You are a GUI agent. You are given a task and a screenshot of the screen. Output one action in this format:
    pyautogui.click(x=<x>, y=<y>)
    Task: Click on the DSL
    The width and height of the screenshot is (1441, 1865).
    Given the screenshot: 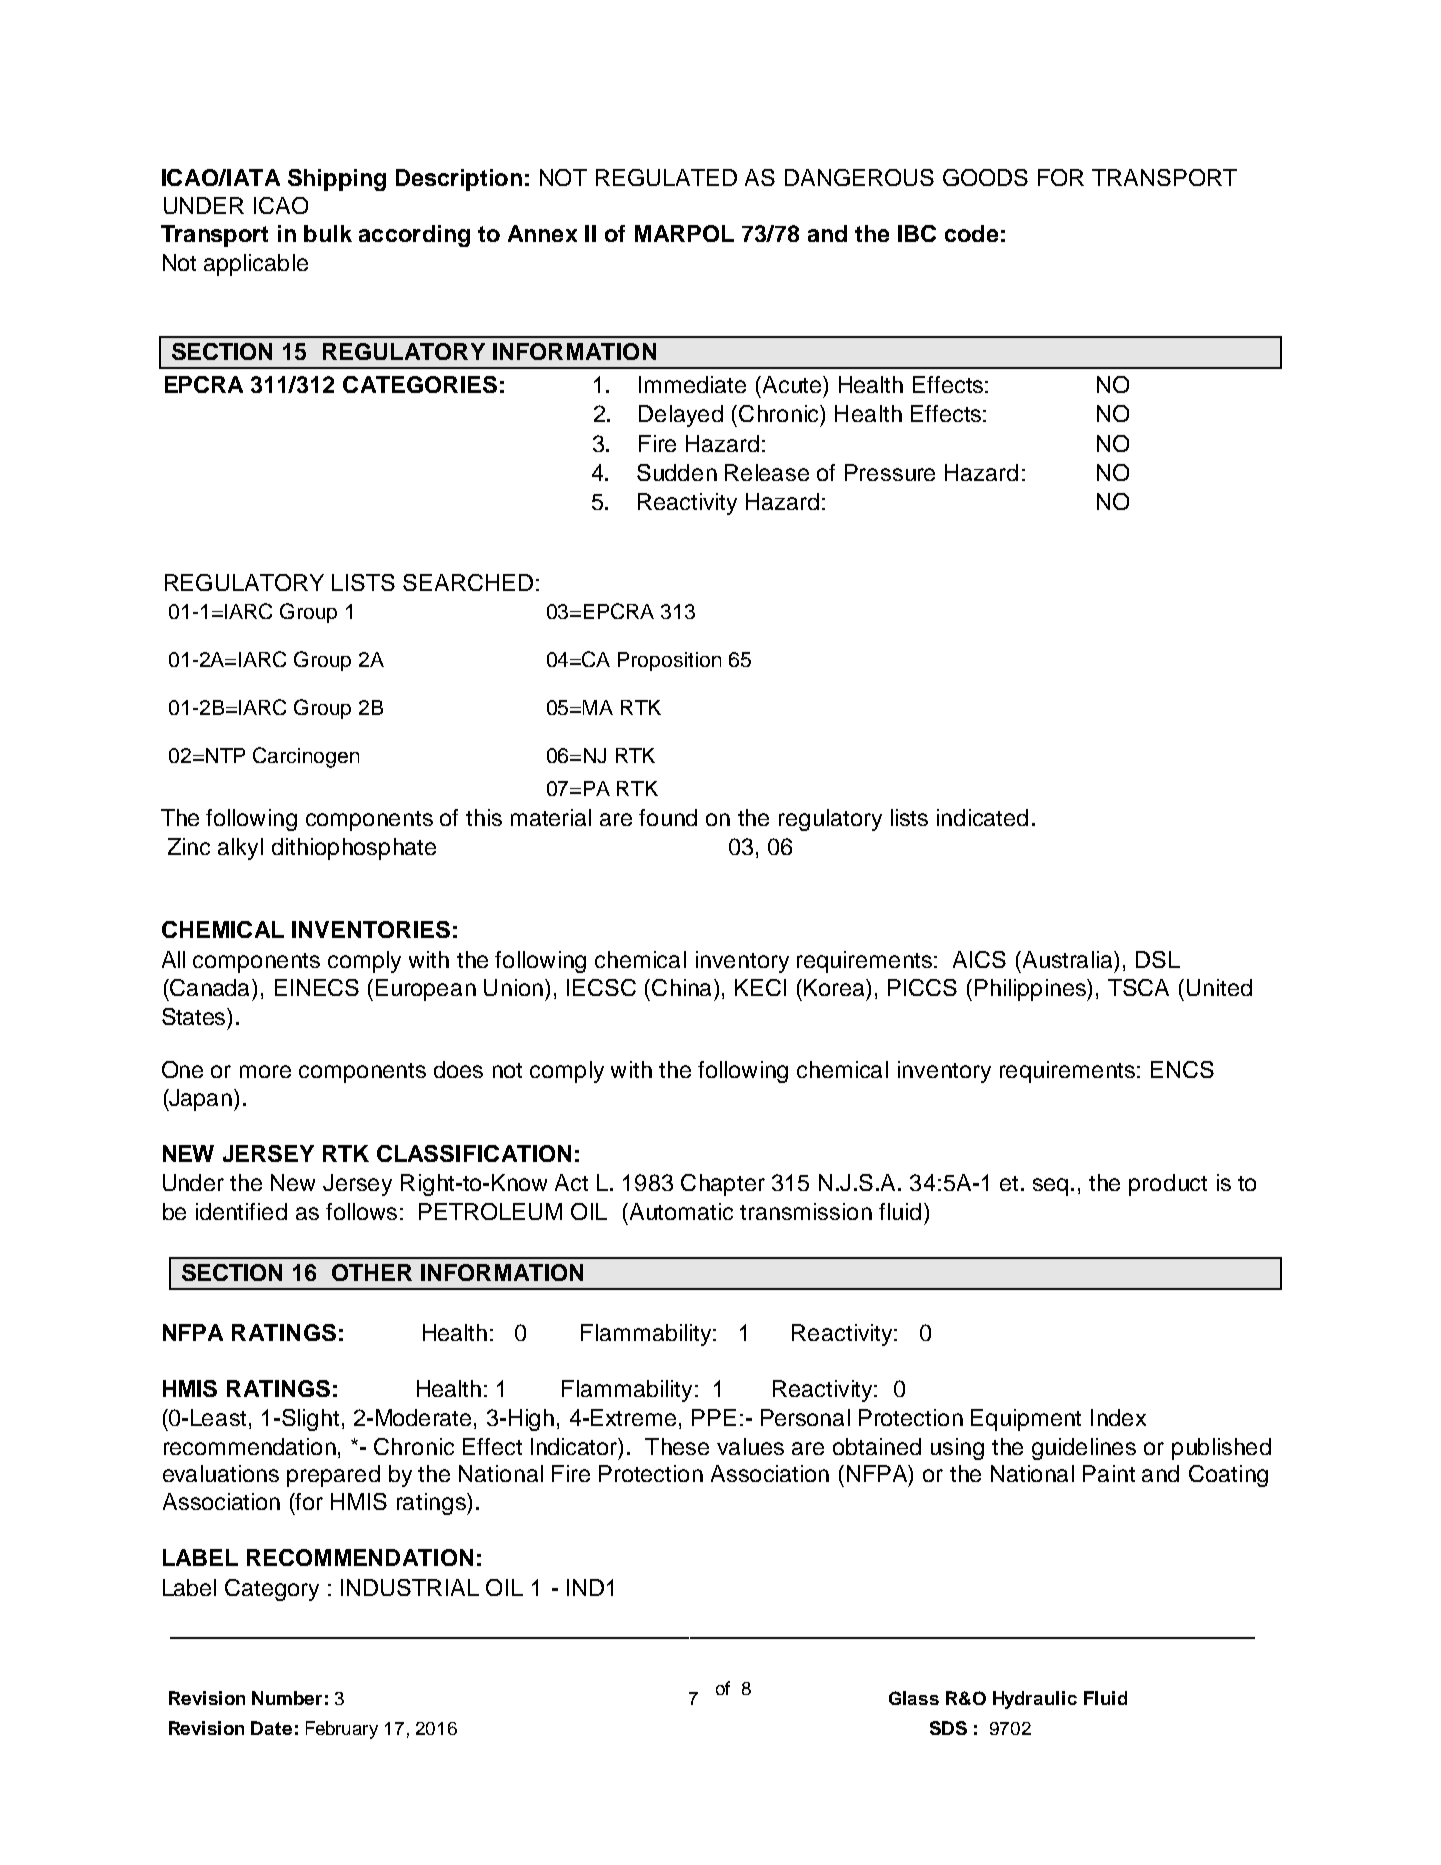 What is the action you would take?
    pyautogui.click(x=1158, y=959)
